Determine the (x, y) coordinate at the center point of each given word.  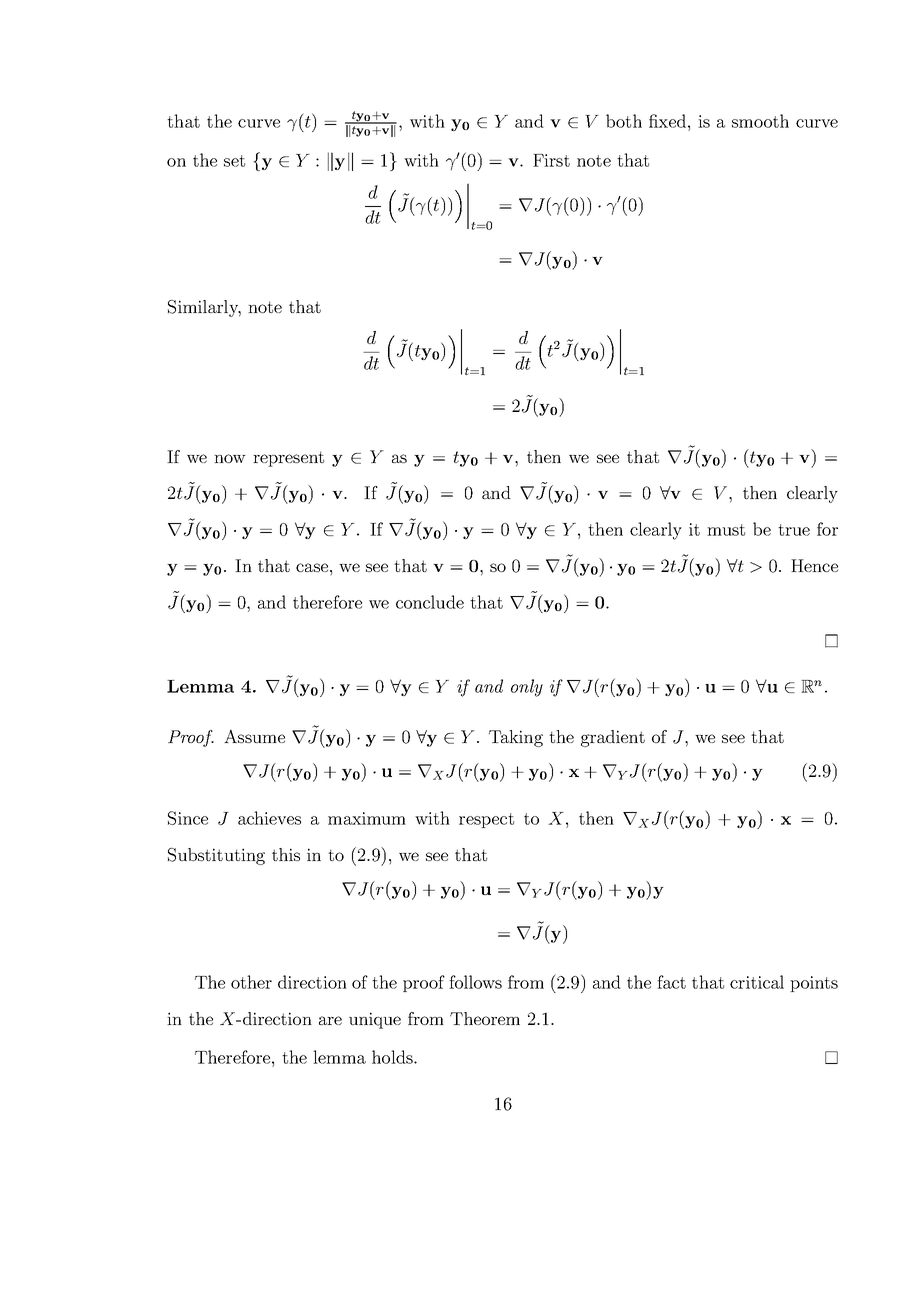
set (234, 161)
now (230, 458)
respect (486, 820)
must (726, 530)
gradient (613, 738)
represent (288, 459)
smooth (760, 121)
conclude (430, 602)
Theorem (485, 1018)
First (551, 160)
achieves (269, 818)
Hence (814, 565)
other (251, 982)
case (313, 567)
